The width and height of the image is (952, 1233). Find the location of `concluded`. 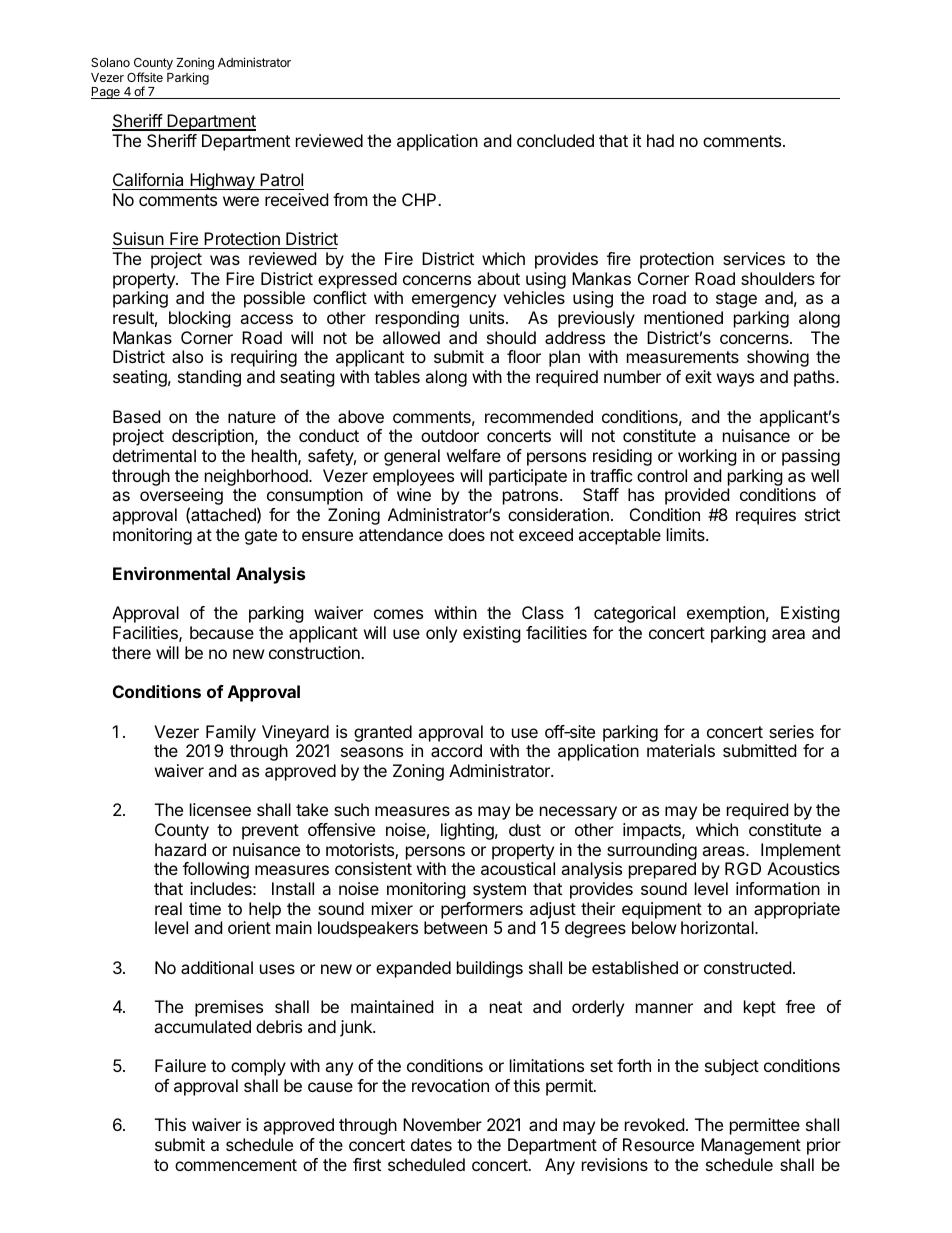

concluded is located at coordinates (555, 140).
